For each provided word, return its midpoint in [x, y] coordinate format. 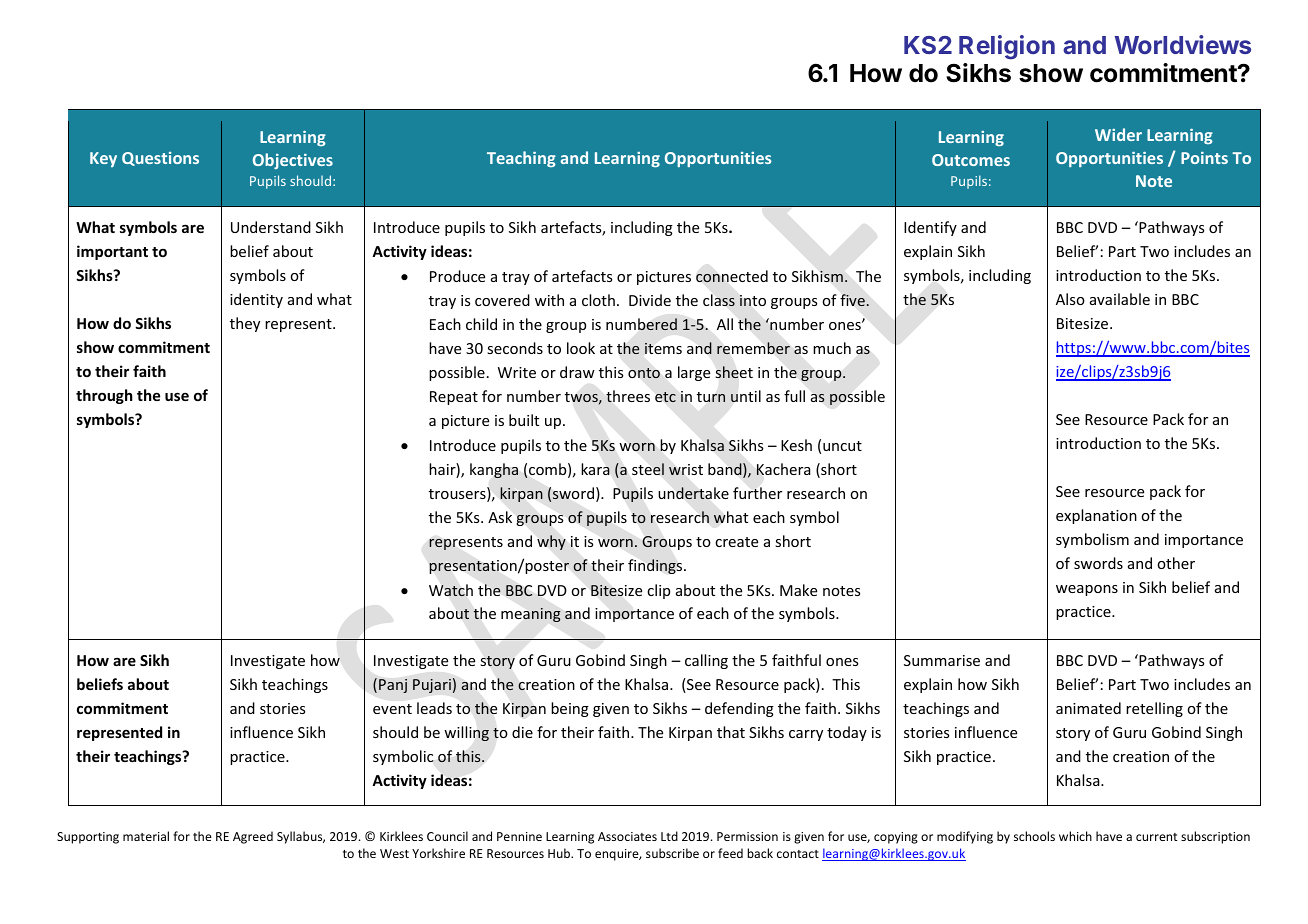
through [104, 396]
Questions [160, 159]
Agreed [253, 837]
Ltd [669, 836]
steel [648, 469]
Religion [1007, 47]
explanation [1096, 516]
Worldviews [1183, 44]
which [1075, 836]
